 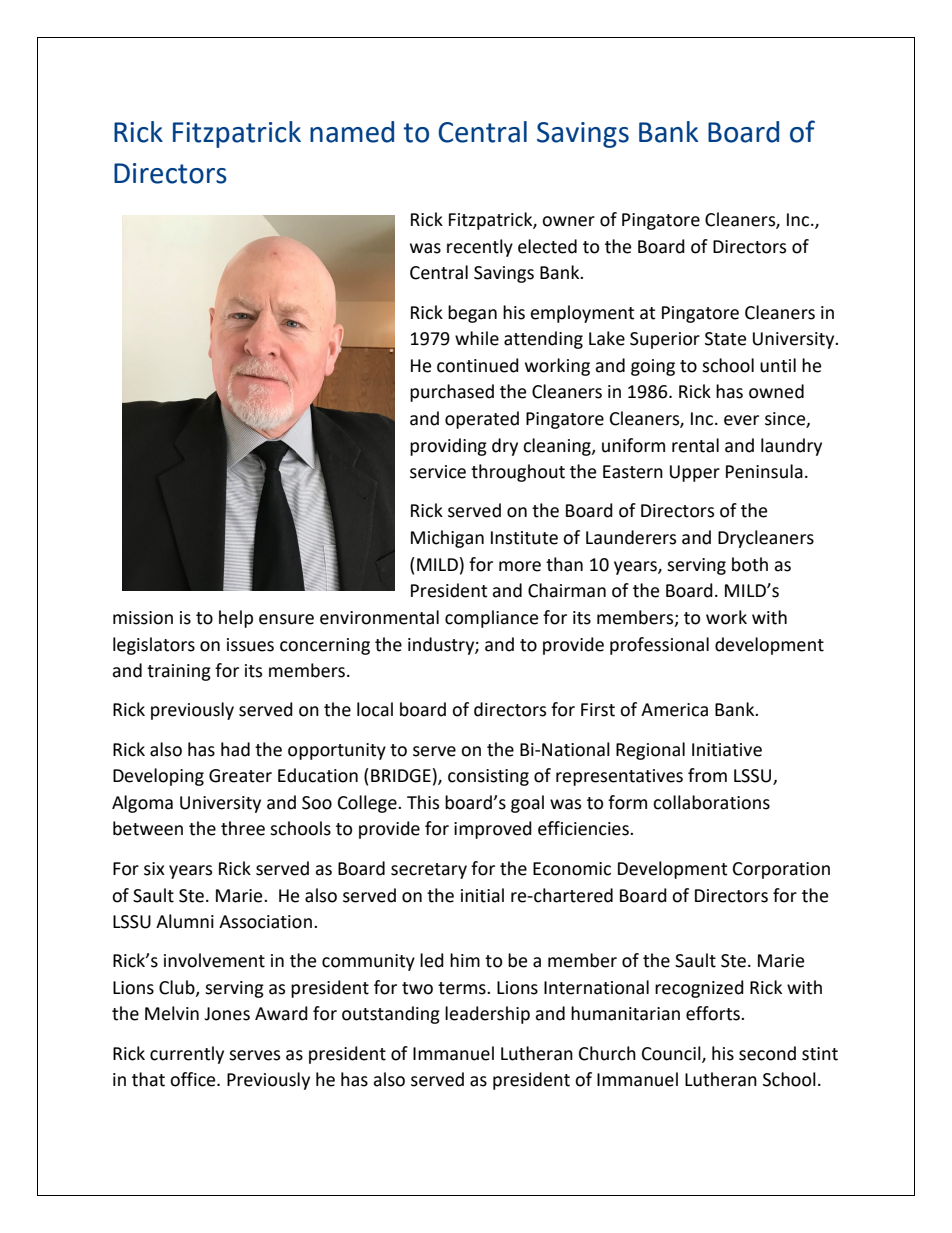 I want to click on help, so click(x=236, y=619).
